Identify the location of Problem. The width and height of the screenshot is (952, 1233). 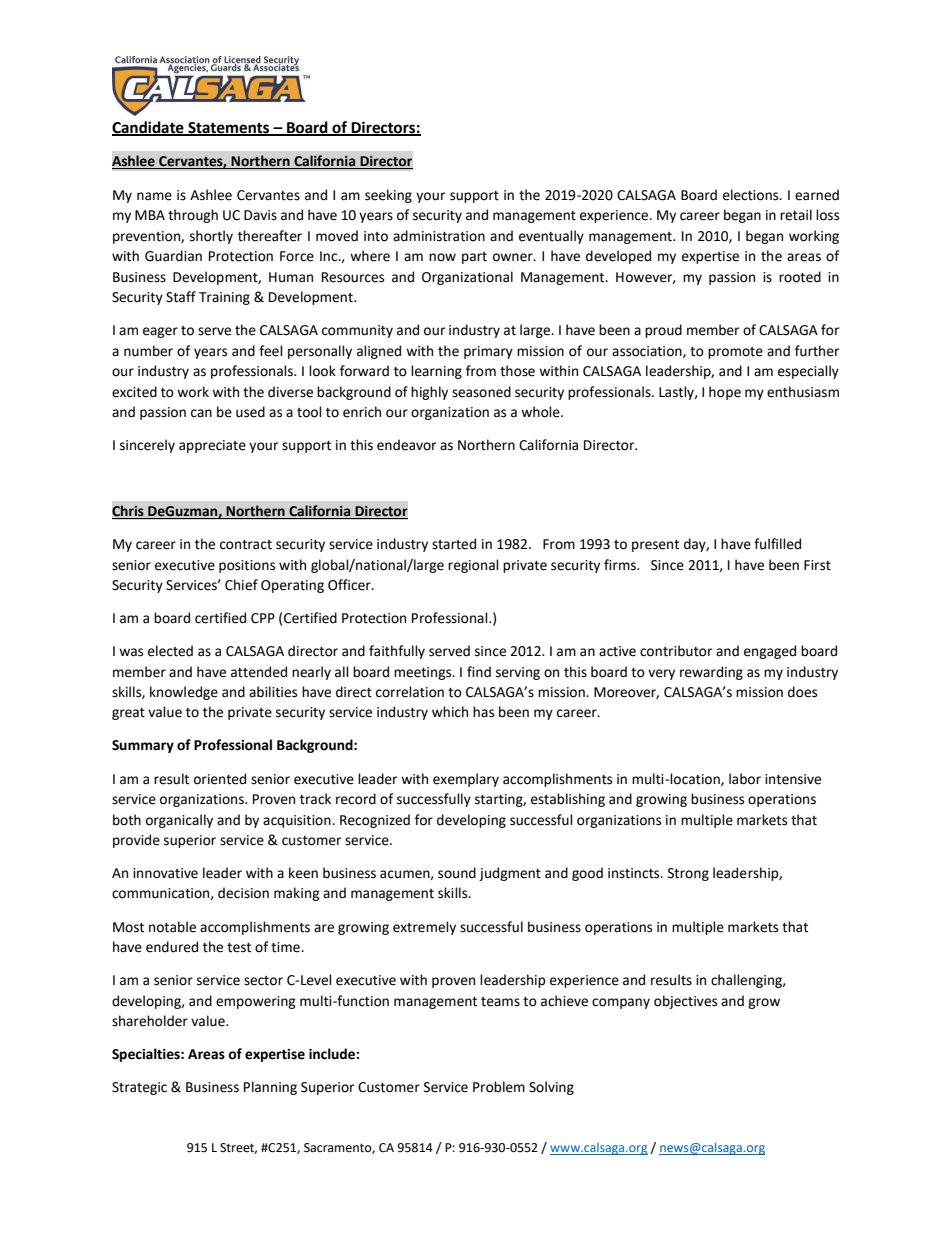
(499, 1087).
